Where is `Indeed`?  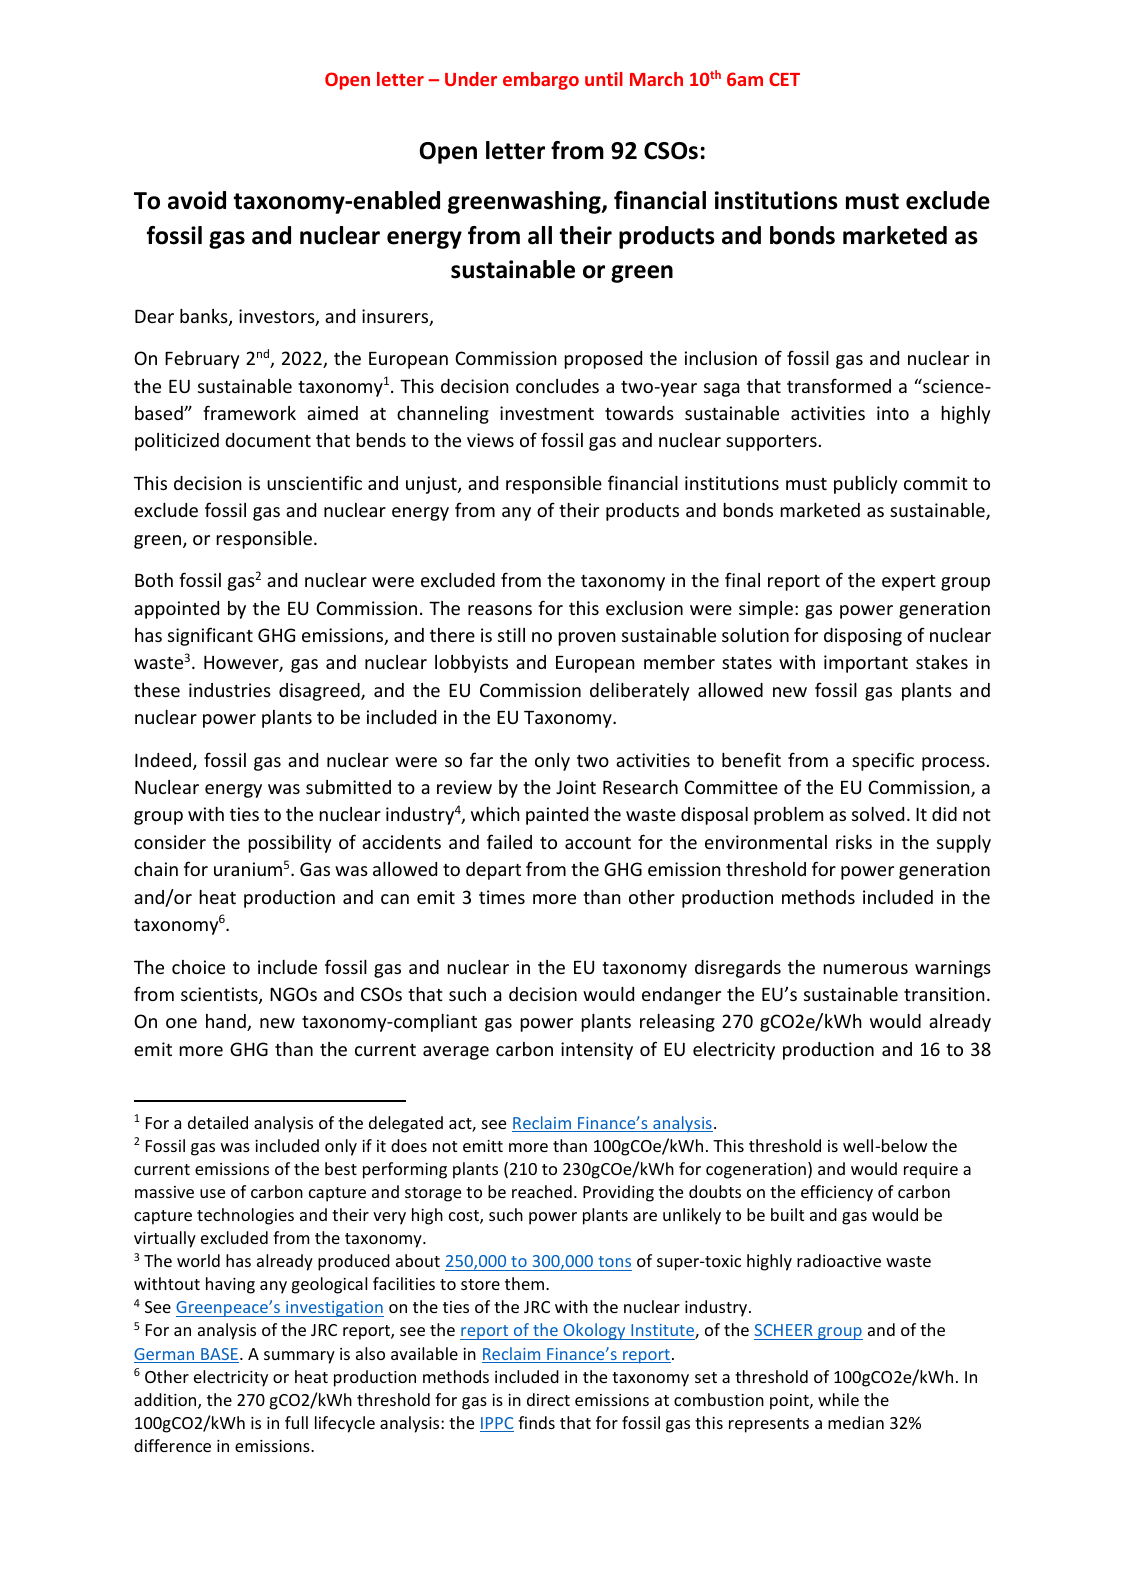 Indeed is located at coordinates (164, 761).
